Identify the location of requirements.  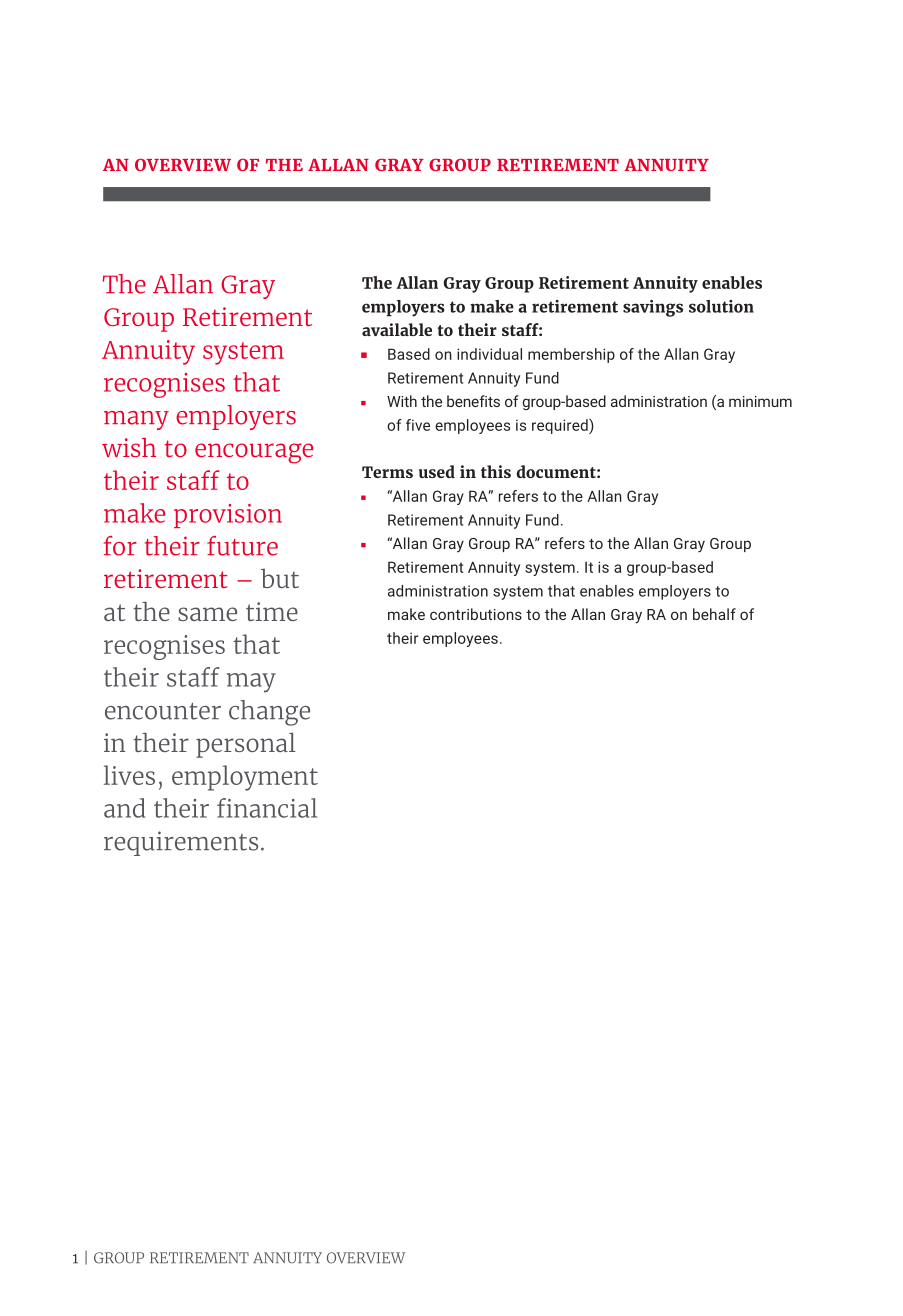
(181, 843).
